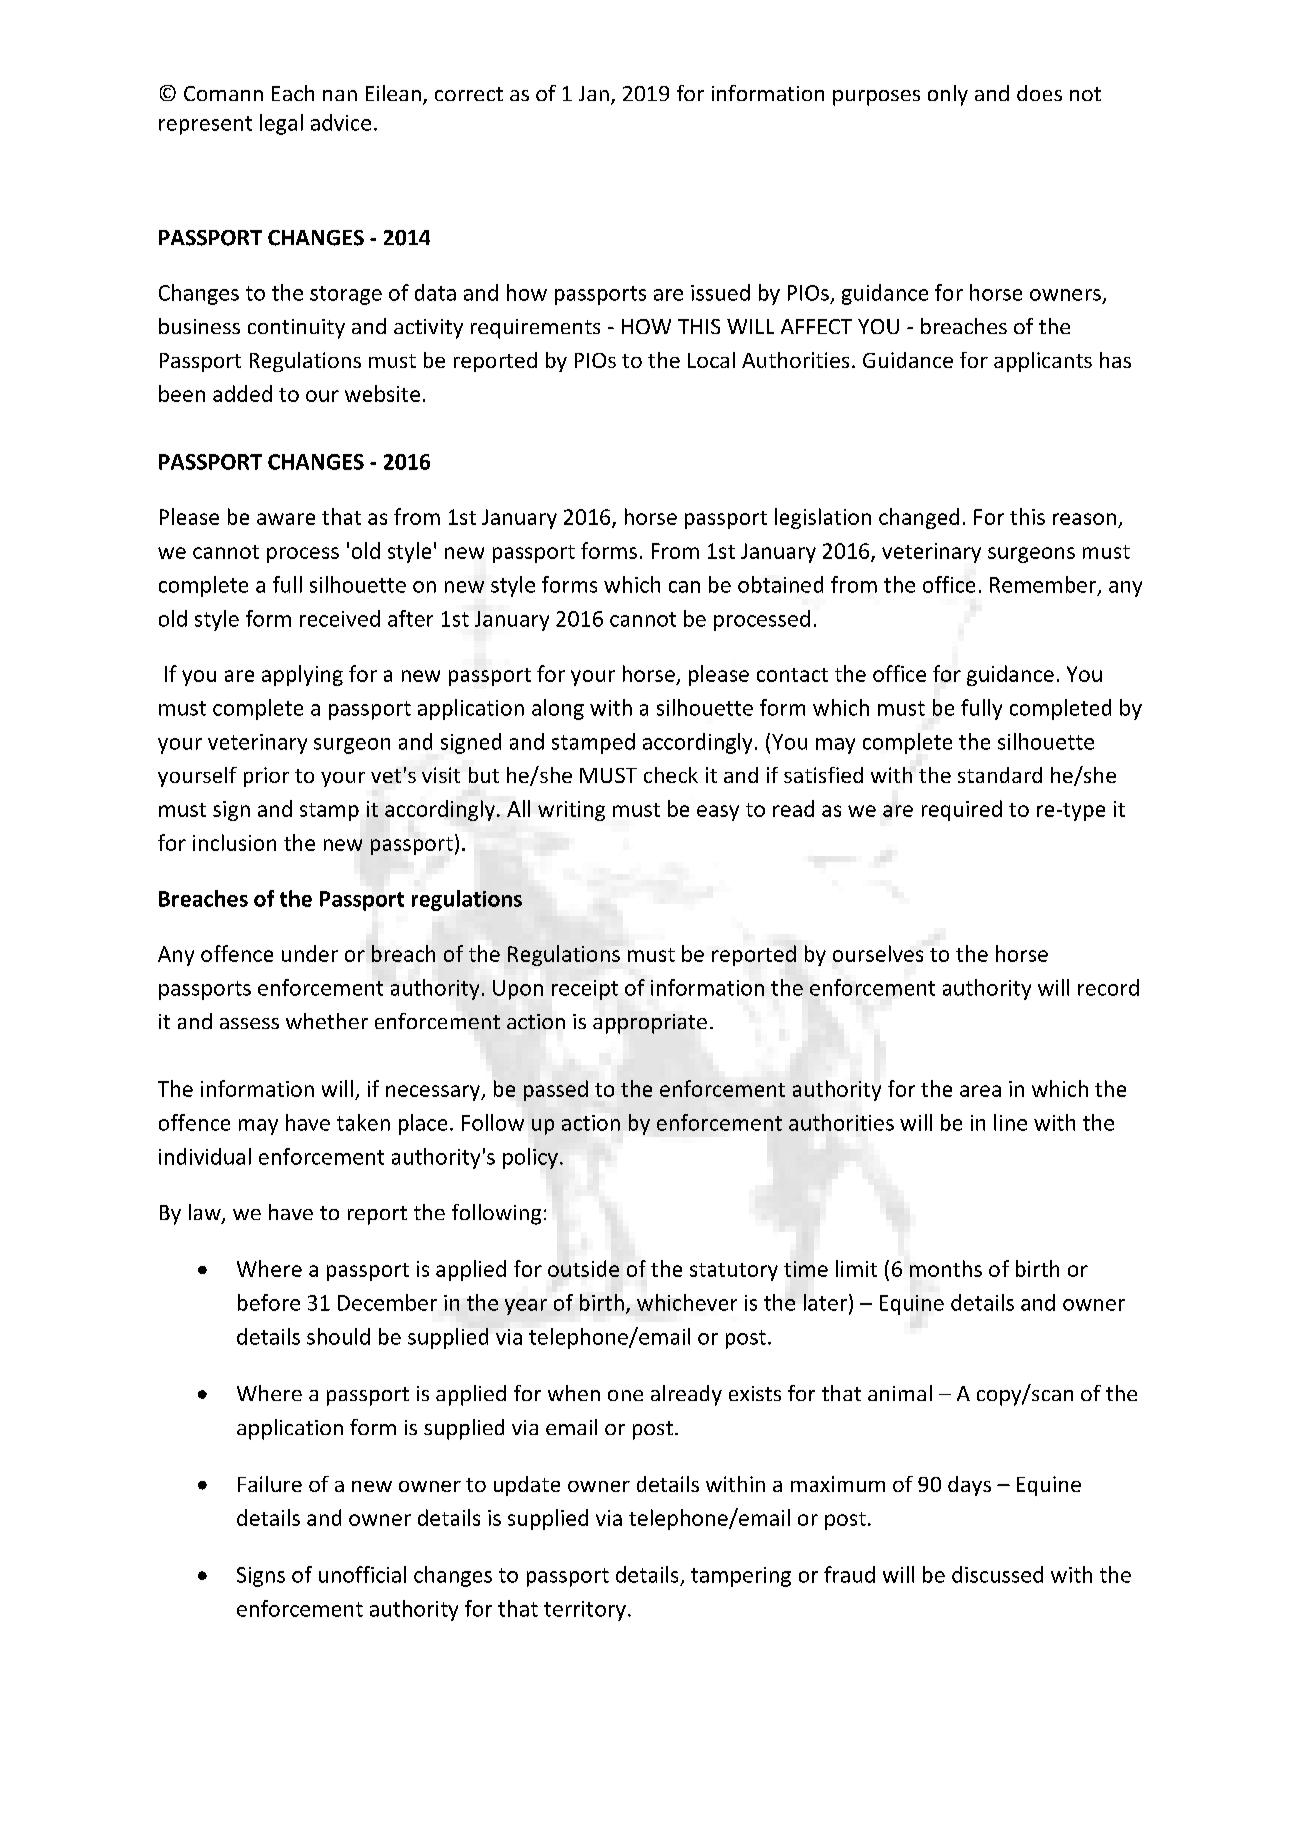  I want to click on obtained, so click(780, 584).
